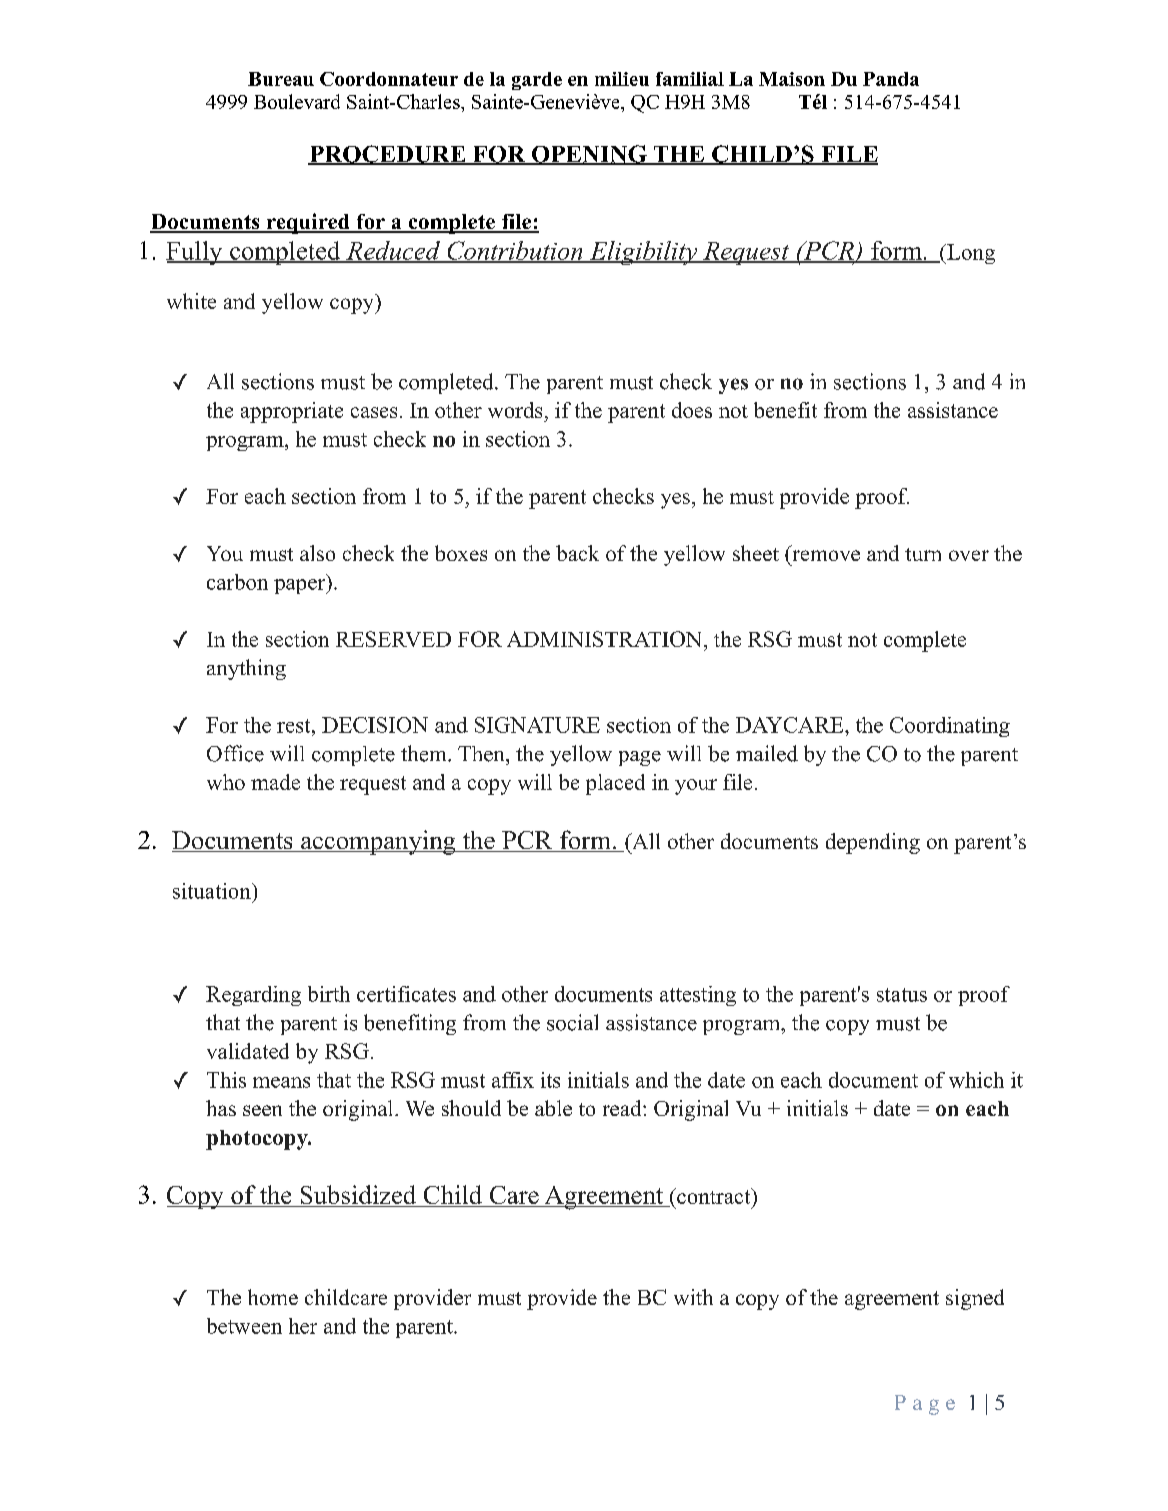 This screenshot has width=1168, height=1511. What do you see at coordinates (275, 782) in the screenshot?
I see `made` at bounding box center [275, 782].
